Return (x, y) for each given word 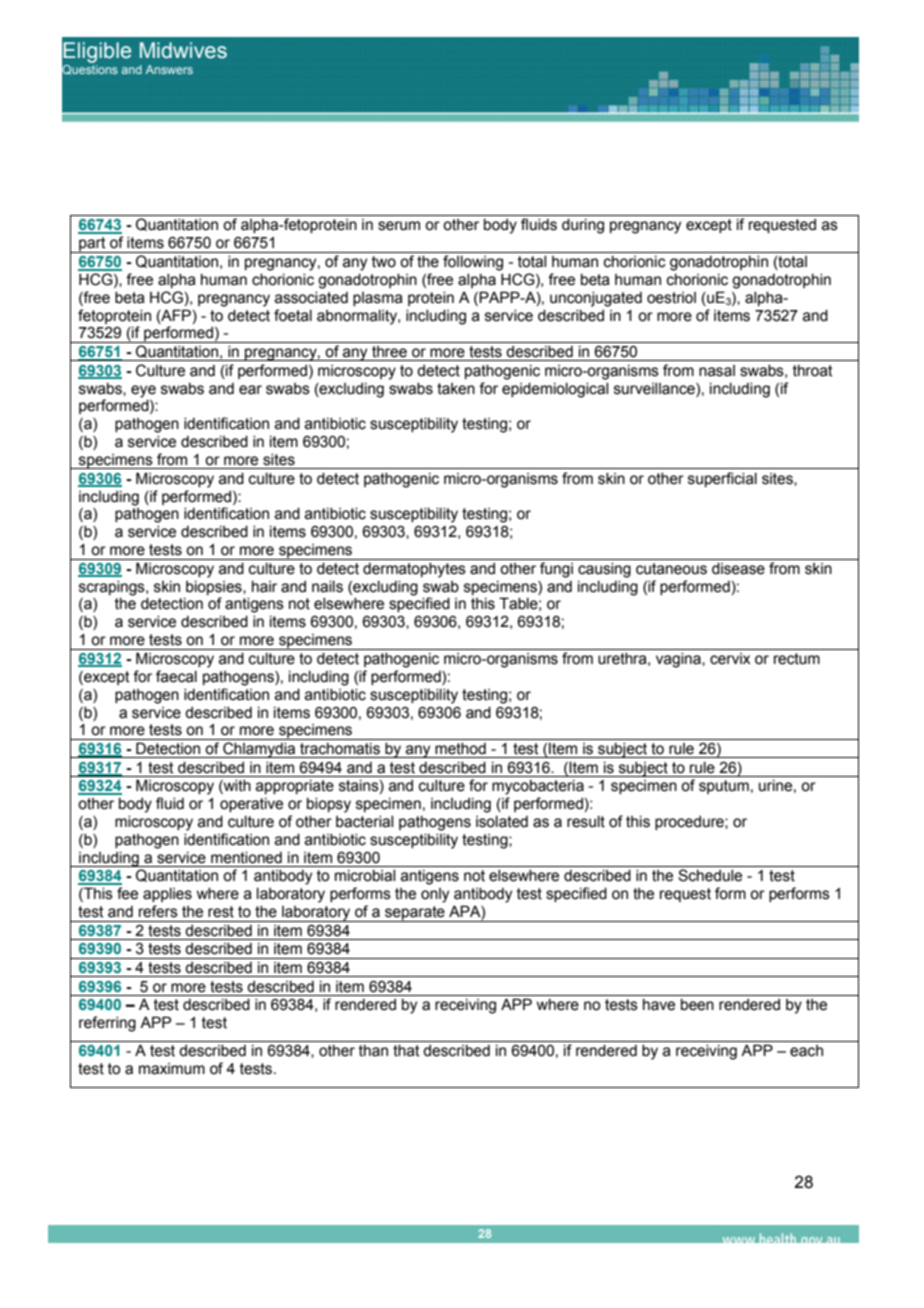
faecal (176, 676)
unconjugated (596, 299)
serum (399, 226)
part (92, 245)
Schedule (710, 875)
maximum (172, 1069)
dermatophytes (414, 570)
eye (143, 391)
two (384, 262)
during (583, 226)
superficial (722, 479)
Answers (169, 69)
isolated (502, 822)
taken (456, 389)
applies (167, 895)
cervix (730, 659)
